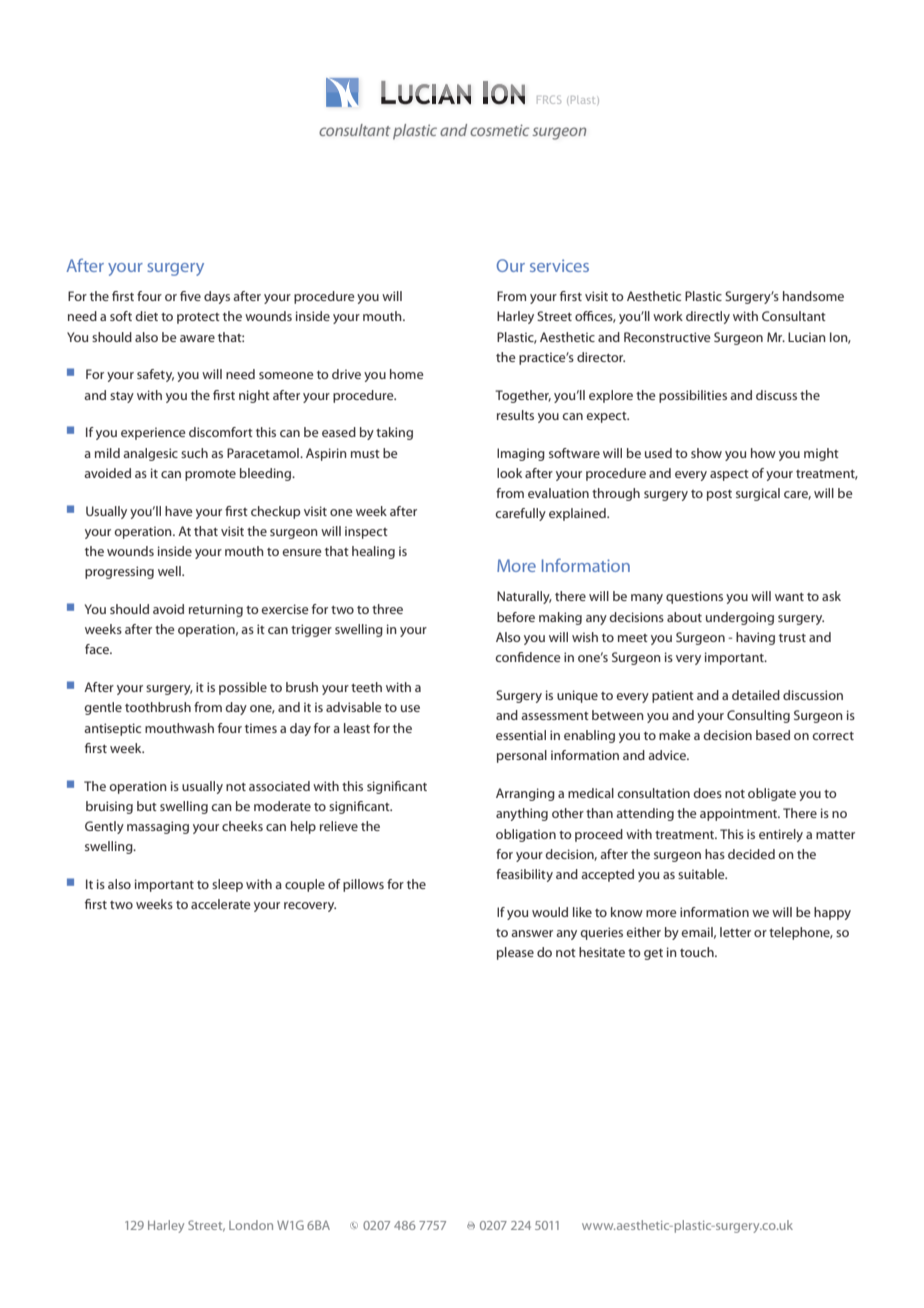  I want to click on London, so click(251, 1225).
